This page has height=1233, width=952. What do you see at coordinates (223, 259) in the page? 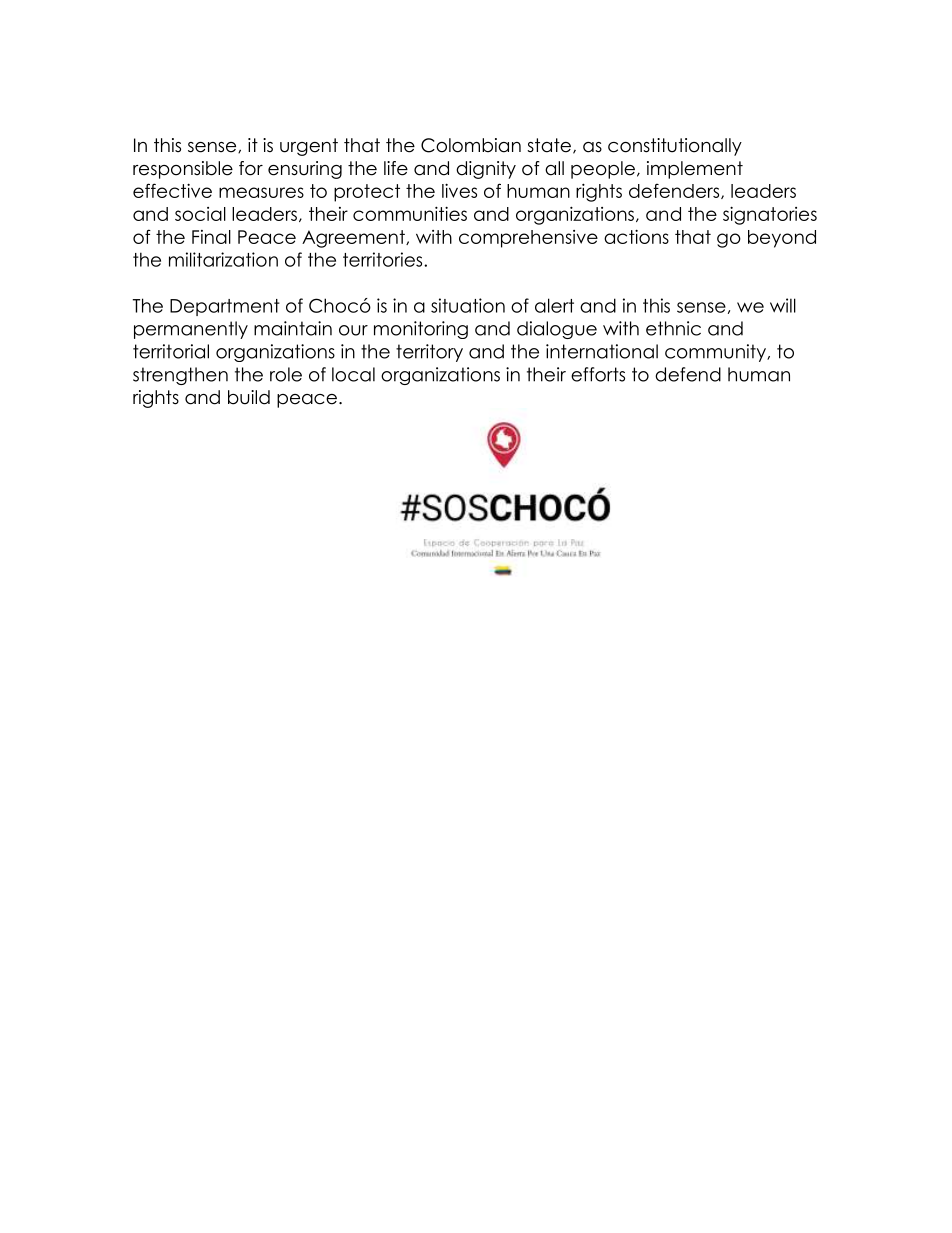
I see `militarization` at bounding box center [223, 259].
